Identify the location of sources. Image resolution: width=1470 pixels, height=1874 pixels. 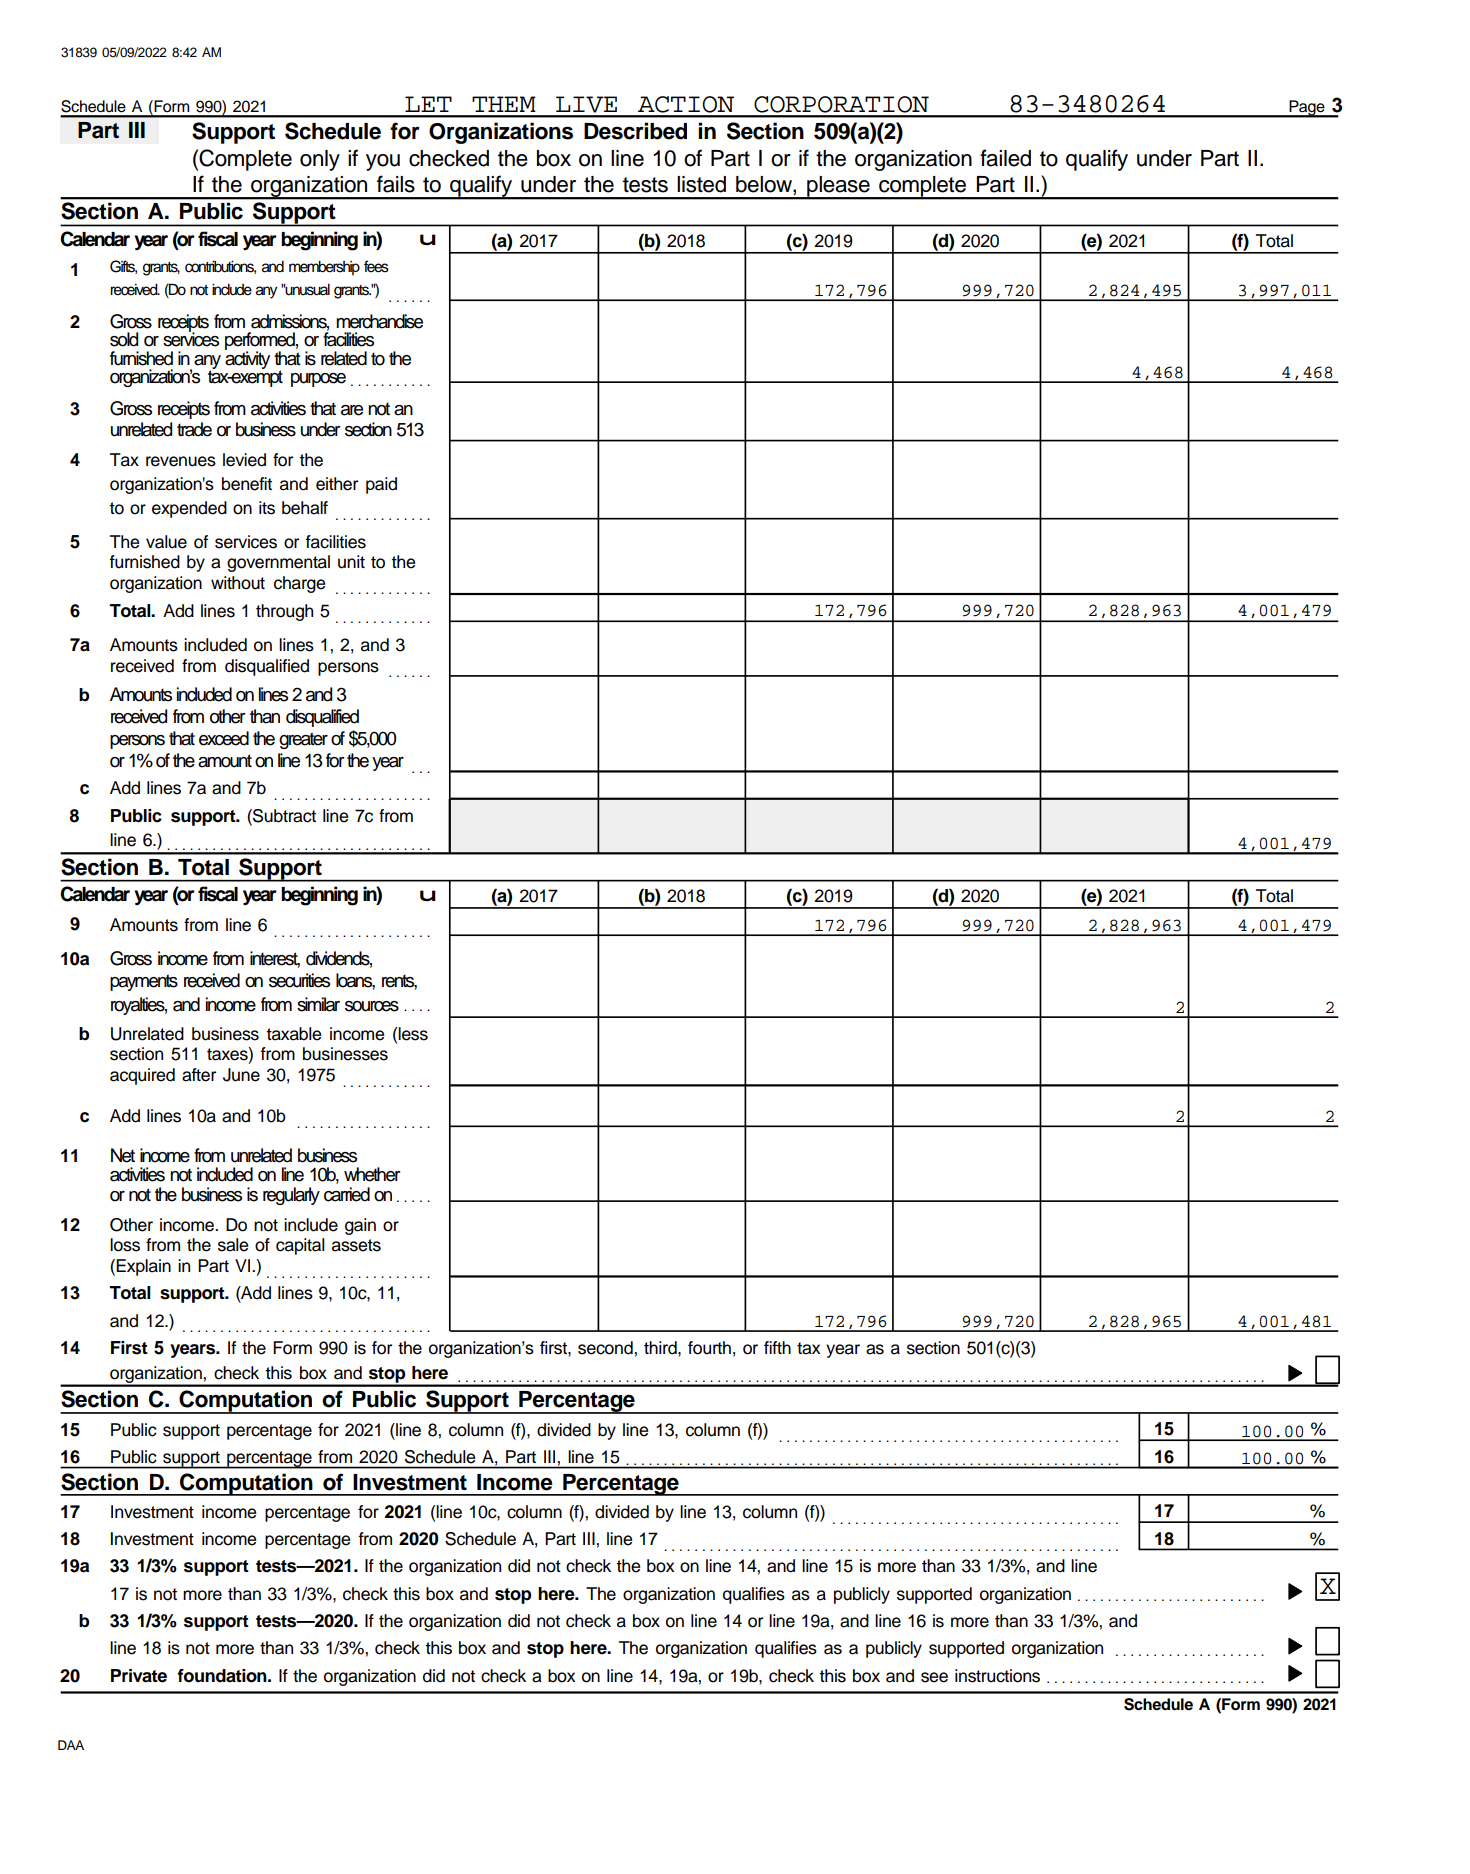
(372, 1006).
